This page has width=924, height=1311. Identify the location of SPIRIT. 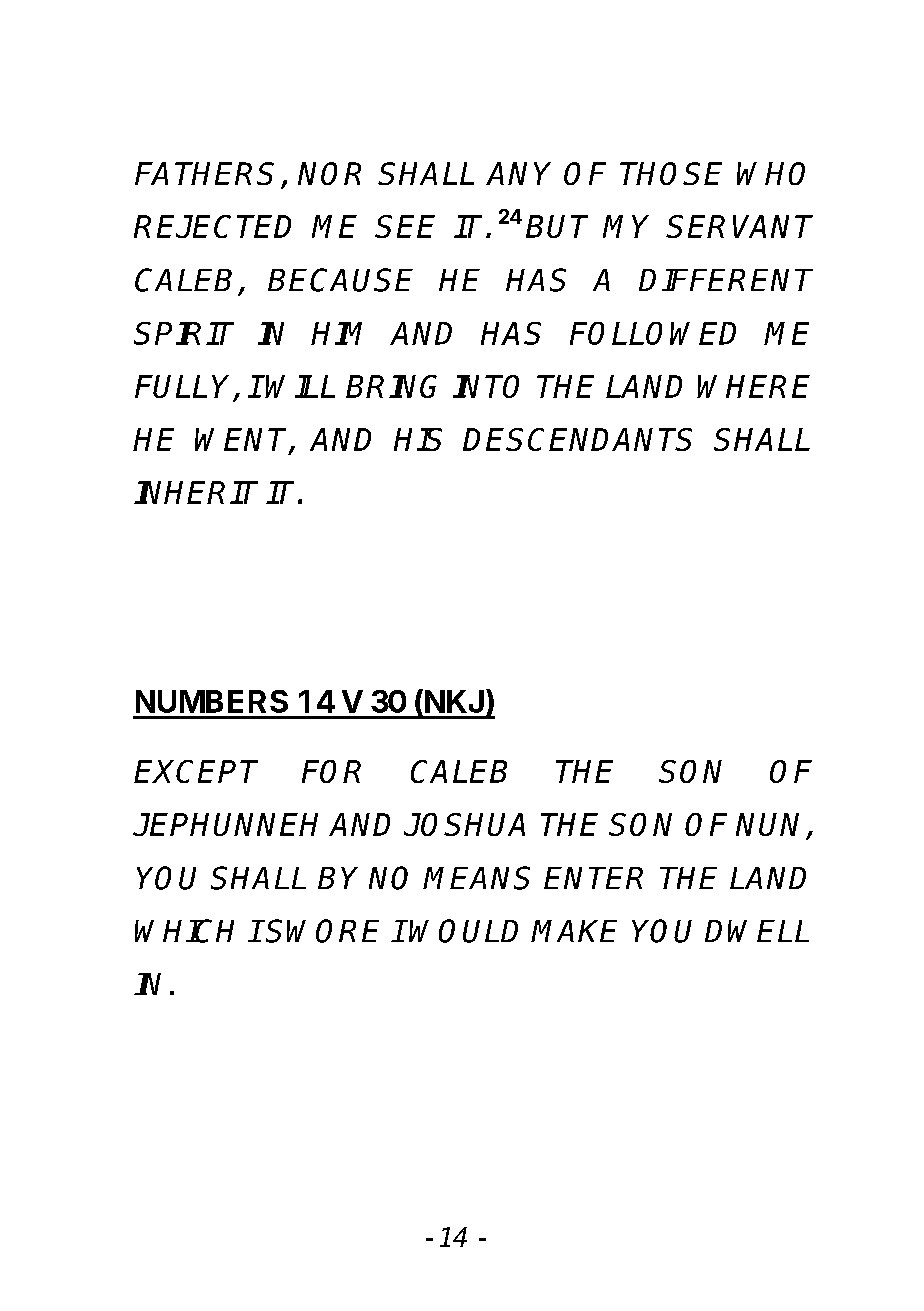
(184, 333).
